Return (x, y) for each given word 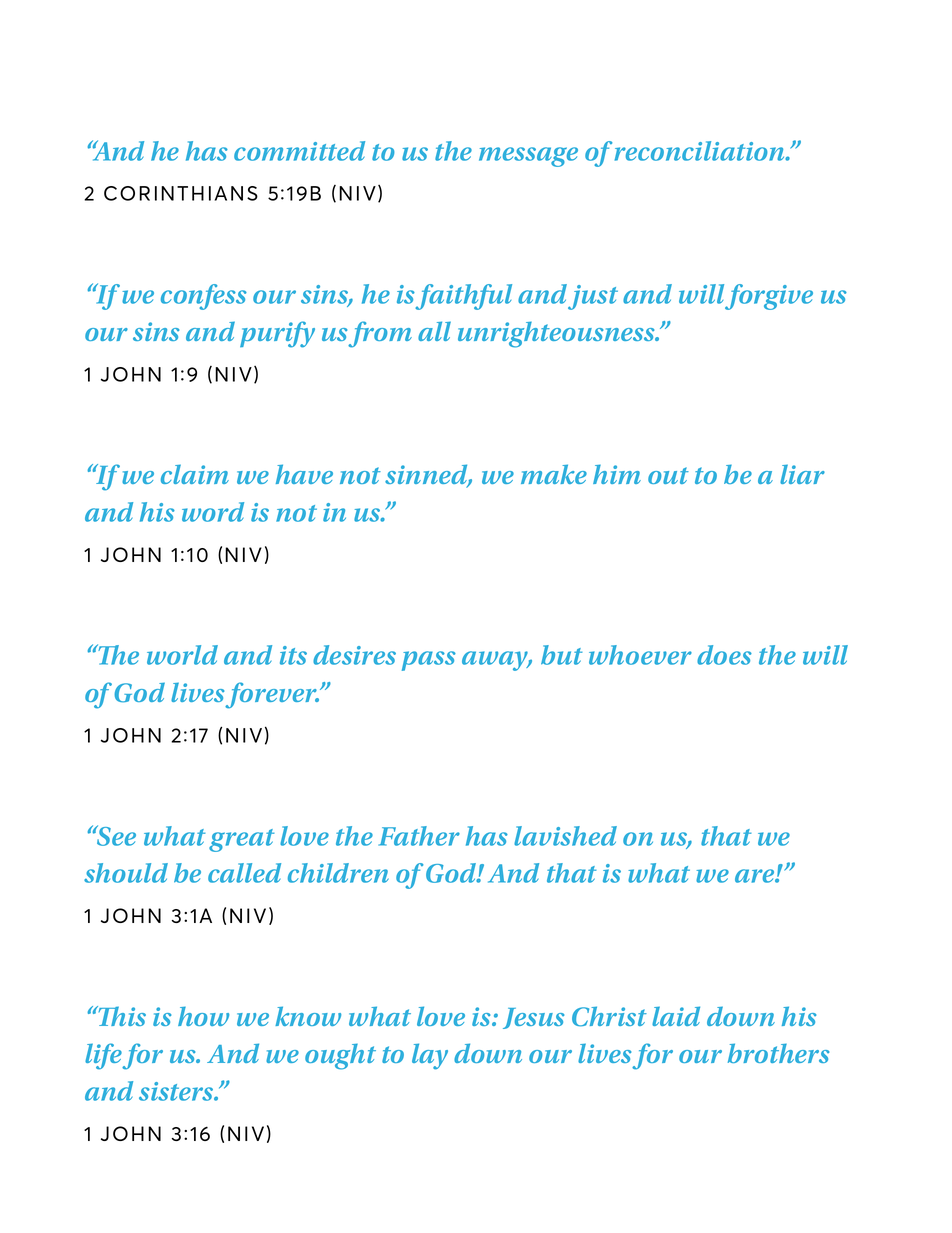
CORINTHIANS (181, 193)
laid (676, 1016)
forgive (769, 297)
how (203, 1016)
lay (430, 1056)
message (528, 157)
